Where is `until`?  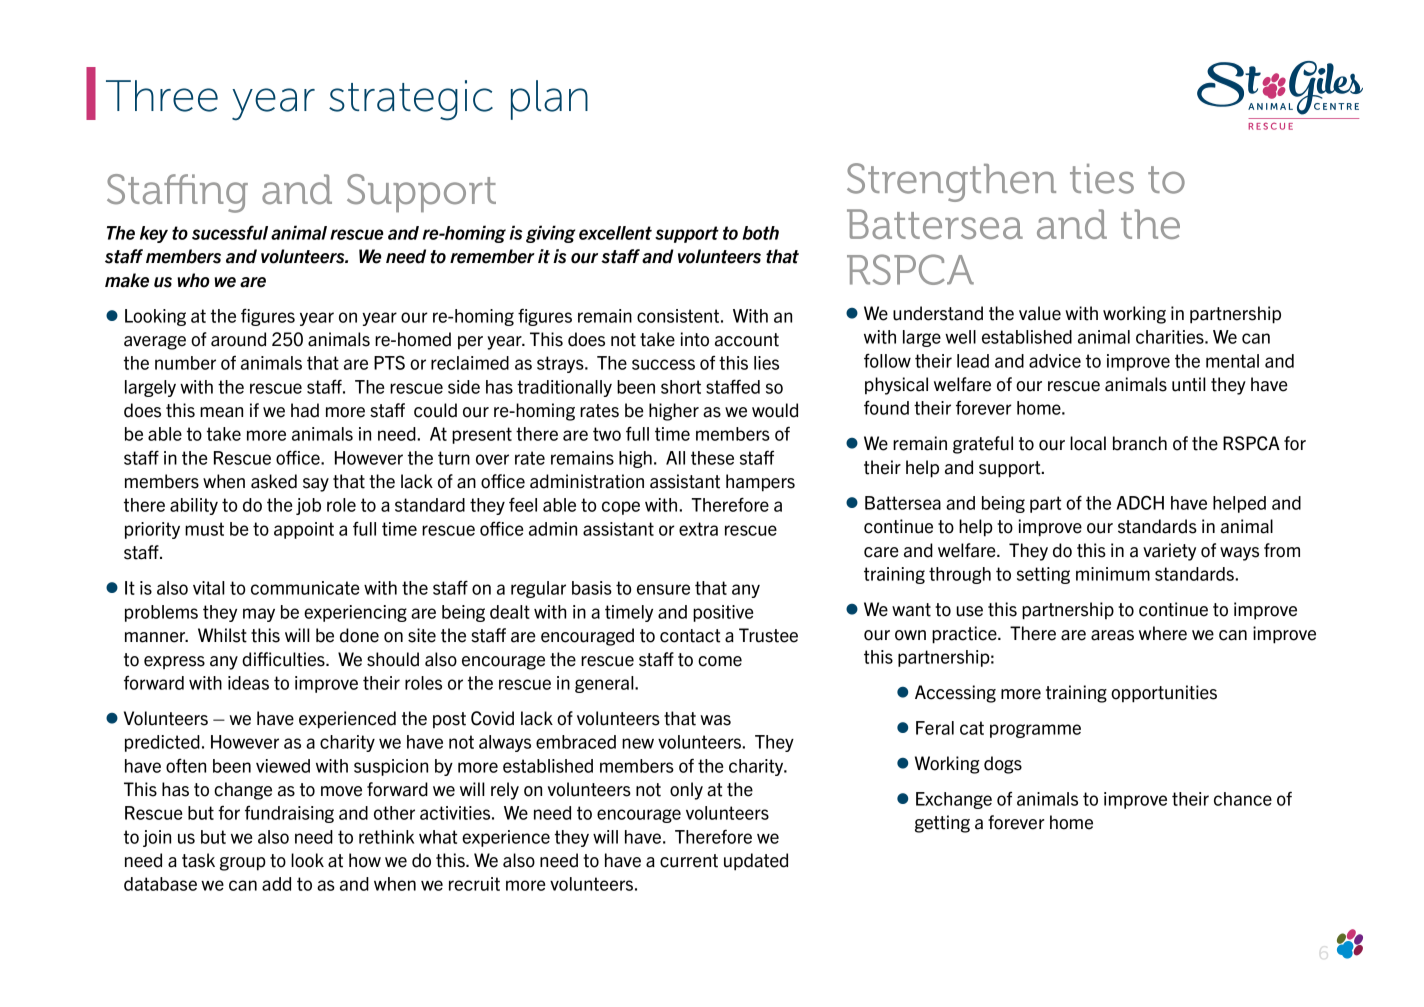 until is located at coordinates (1189, 384).
